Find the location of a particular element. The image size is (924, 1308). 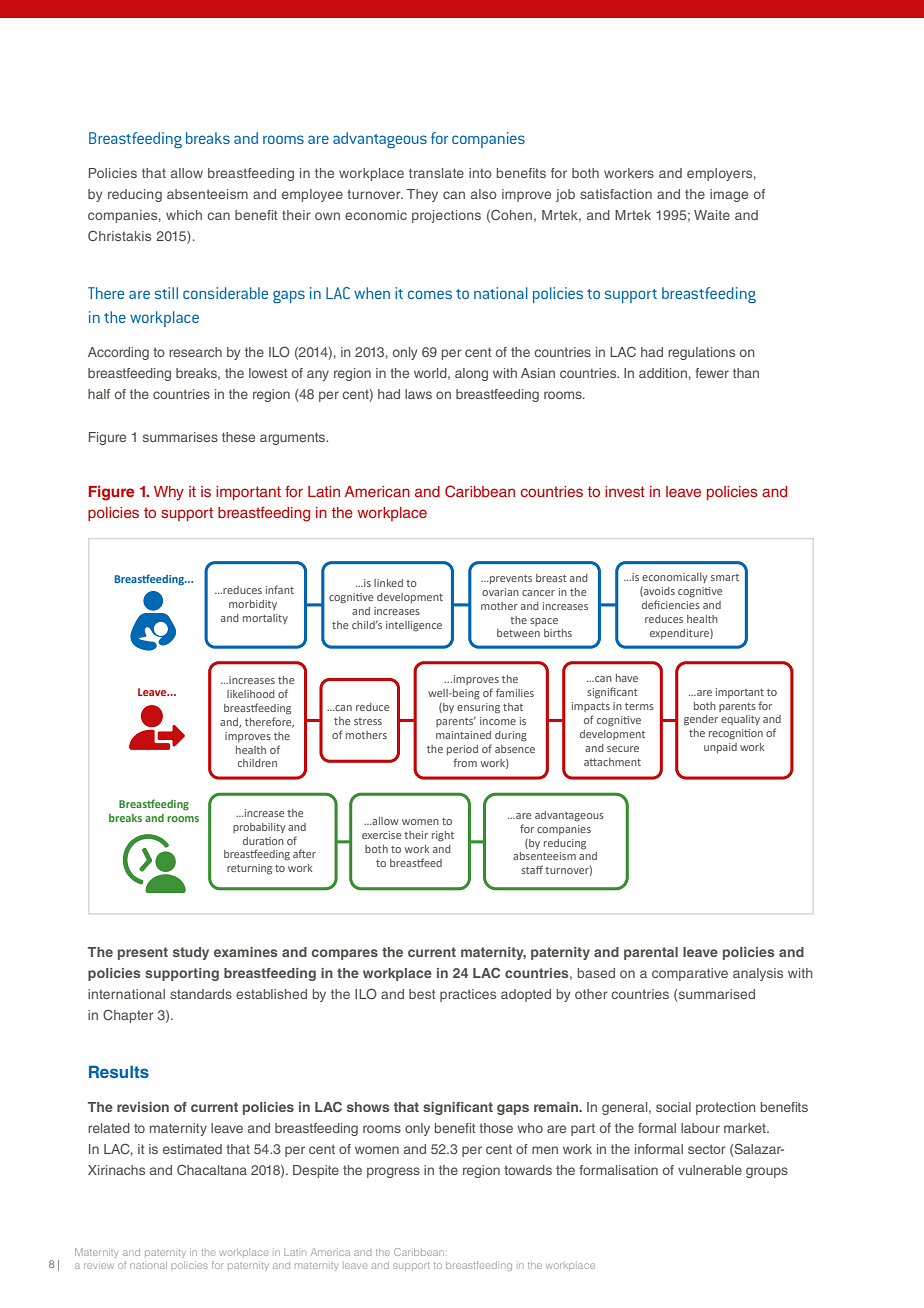

vulnerable is located at coordinates (710, 1170).
